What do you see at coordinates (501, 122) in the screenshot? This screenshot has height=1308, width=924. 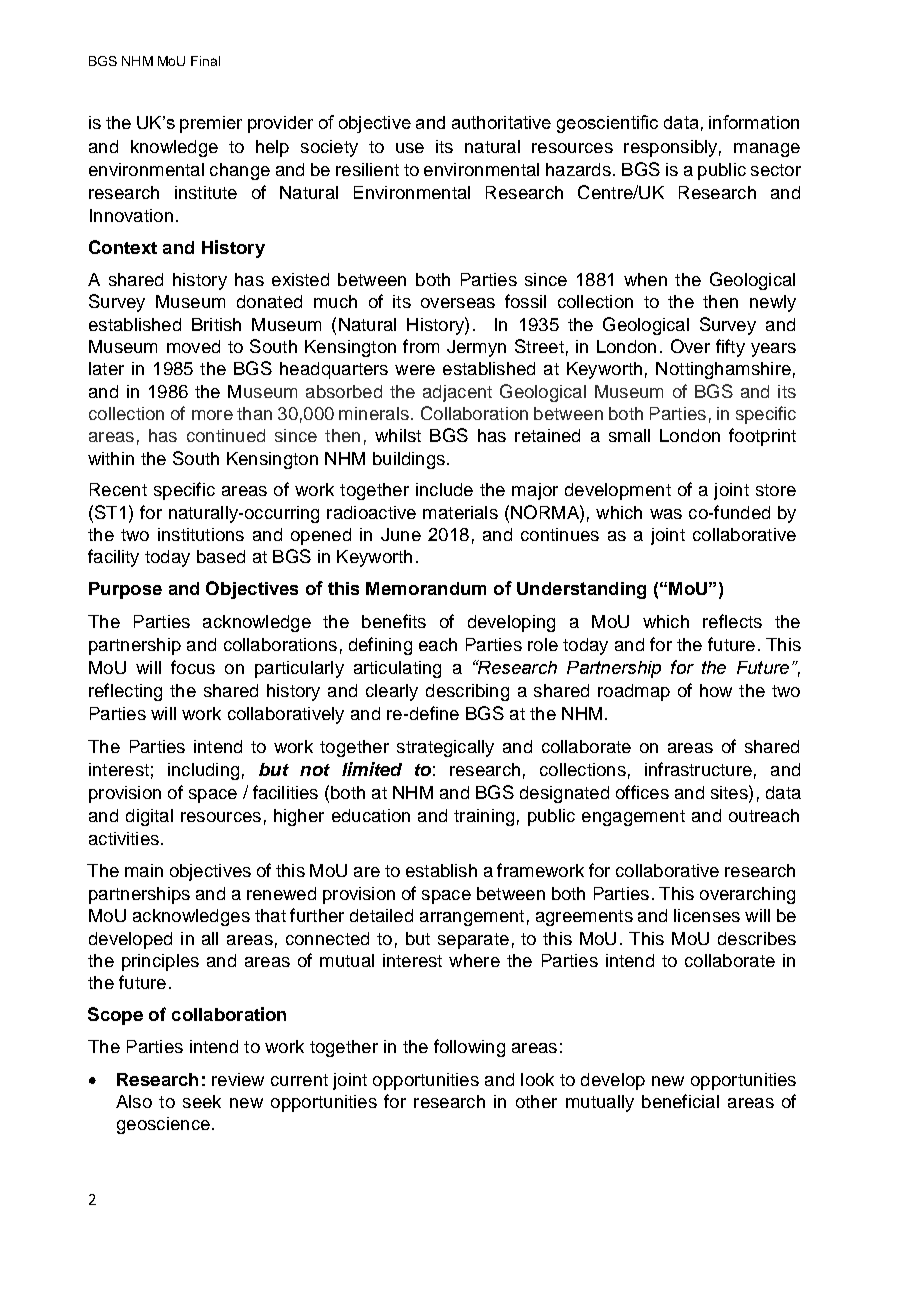 I see `authoritative` at bounding box center [501, 122].
